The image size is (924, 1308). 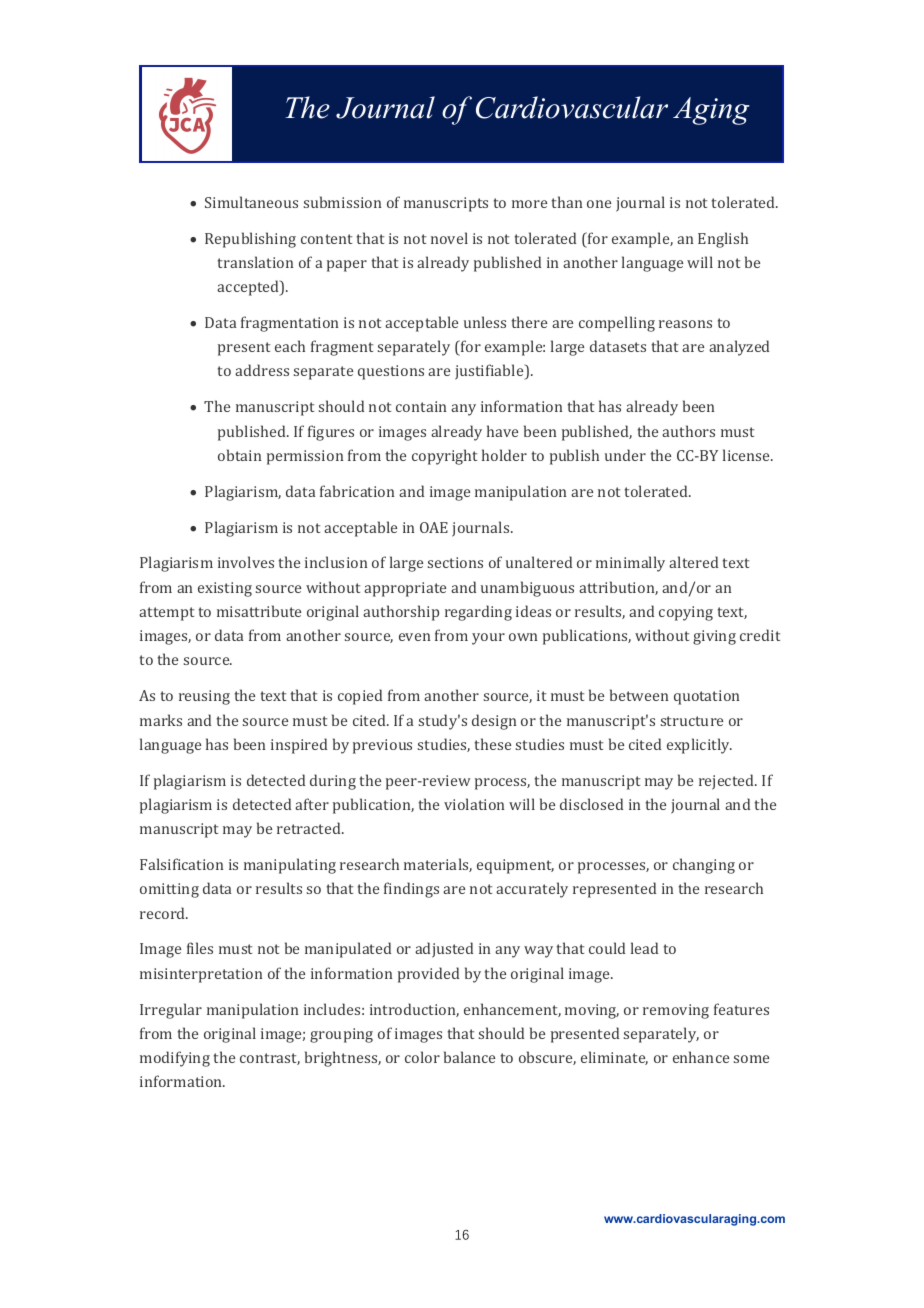 I want to click on minimally, so click(x=630, y=564).
